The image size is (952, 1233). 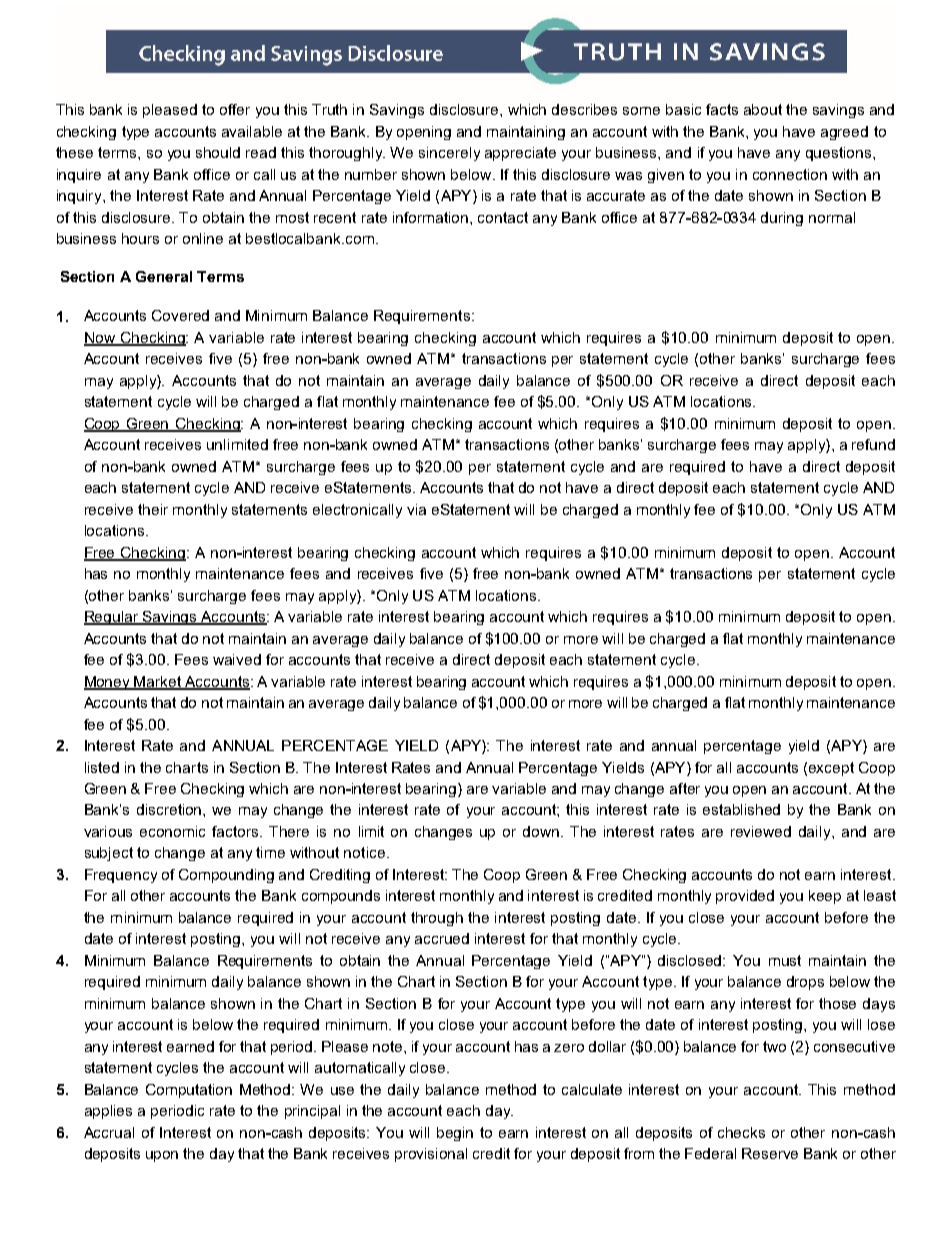 What do you see at coordinates (170, 809) in the image?
I see `discretion` at bounding box center [170, 809].
